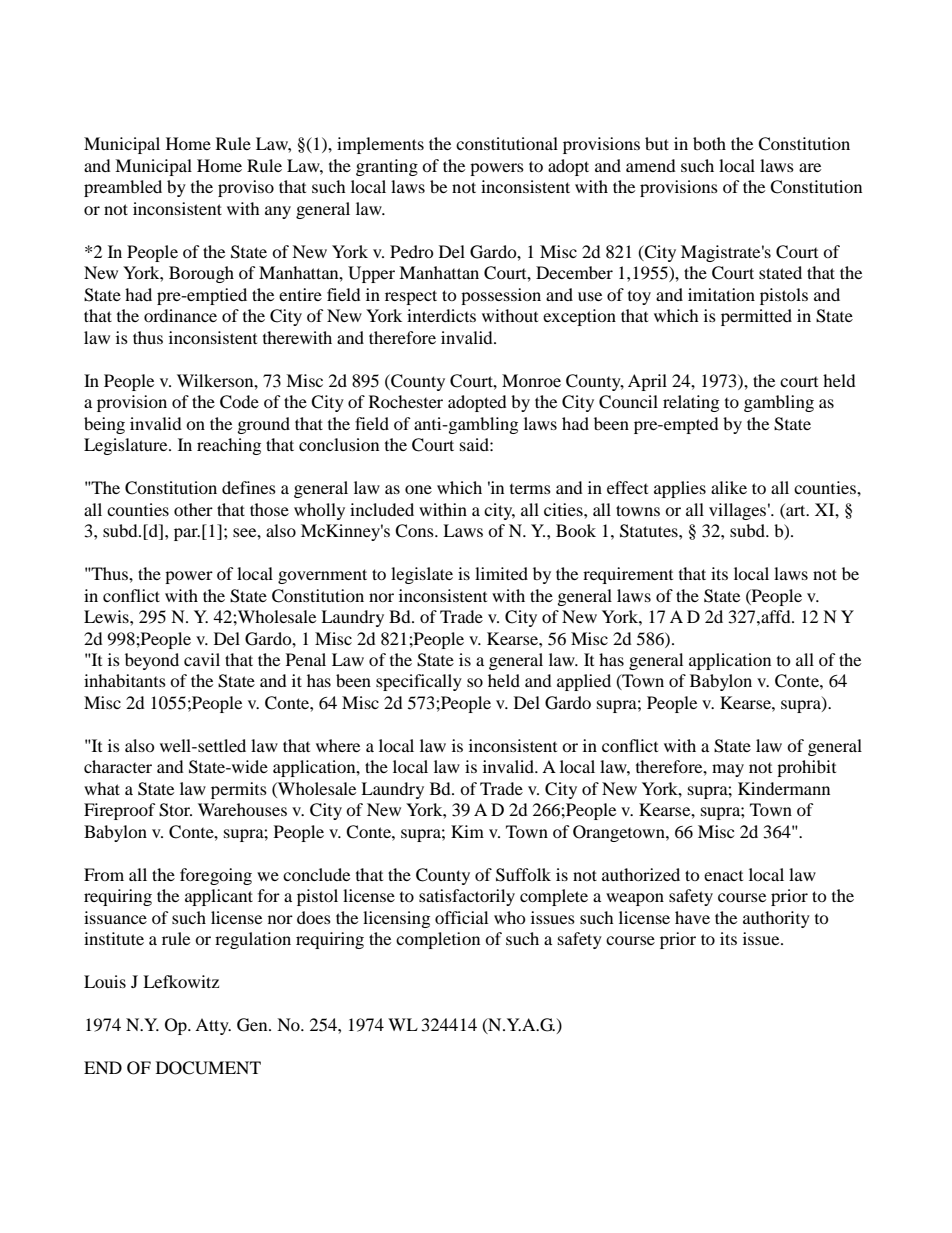 The height and width of the screenshot is (1233, 952). I want to click on implements, so click(380, 145).
